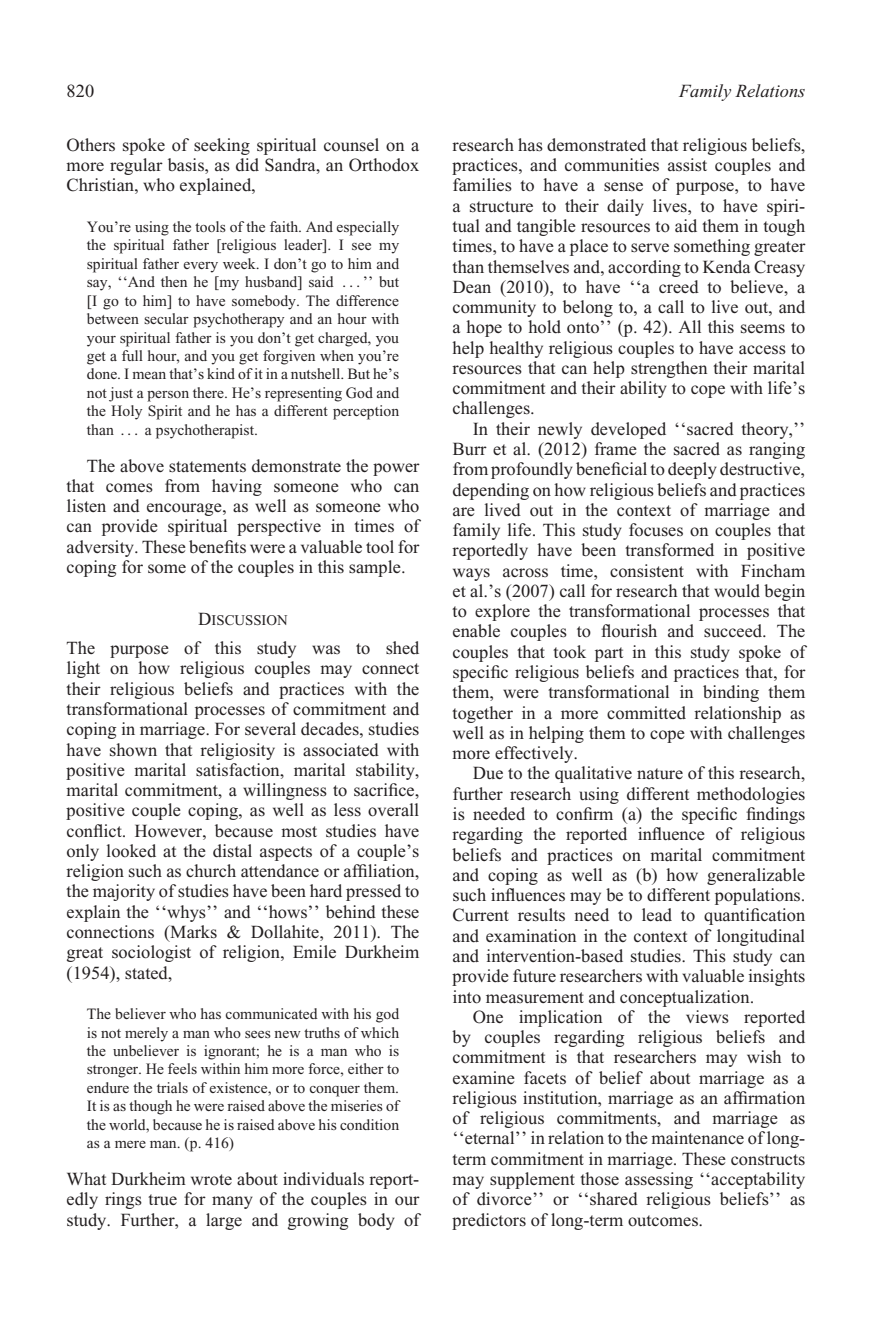  Describe the element at coordinates (687, 165) in the image. I see `assist` at that location.
